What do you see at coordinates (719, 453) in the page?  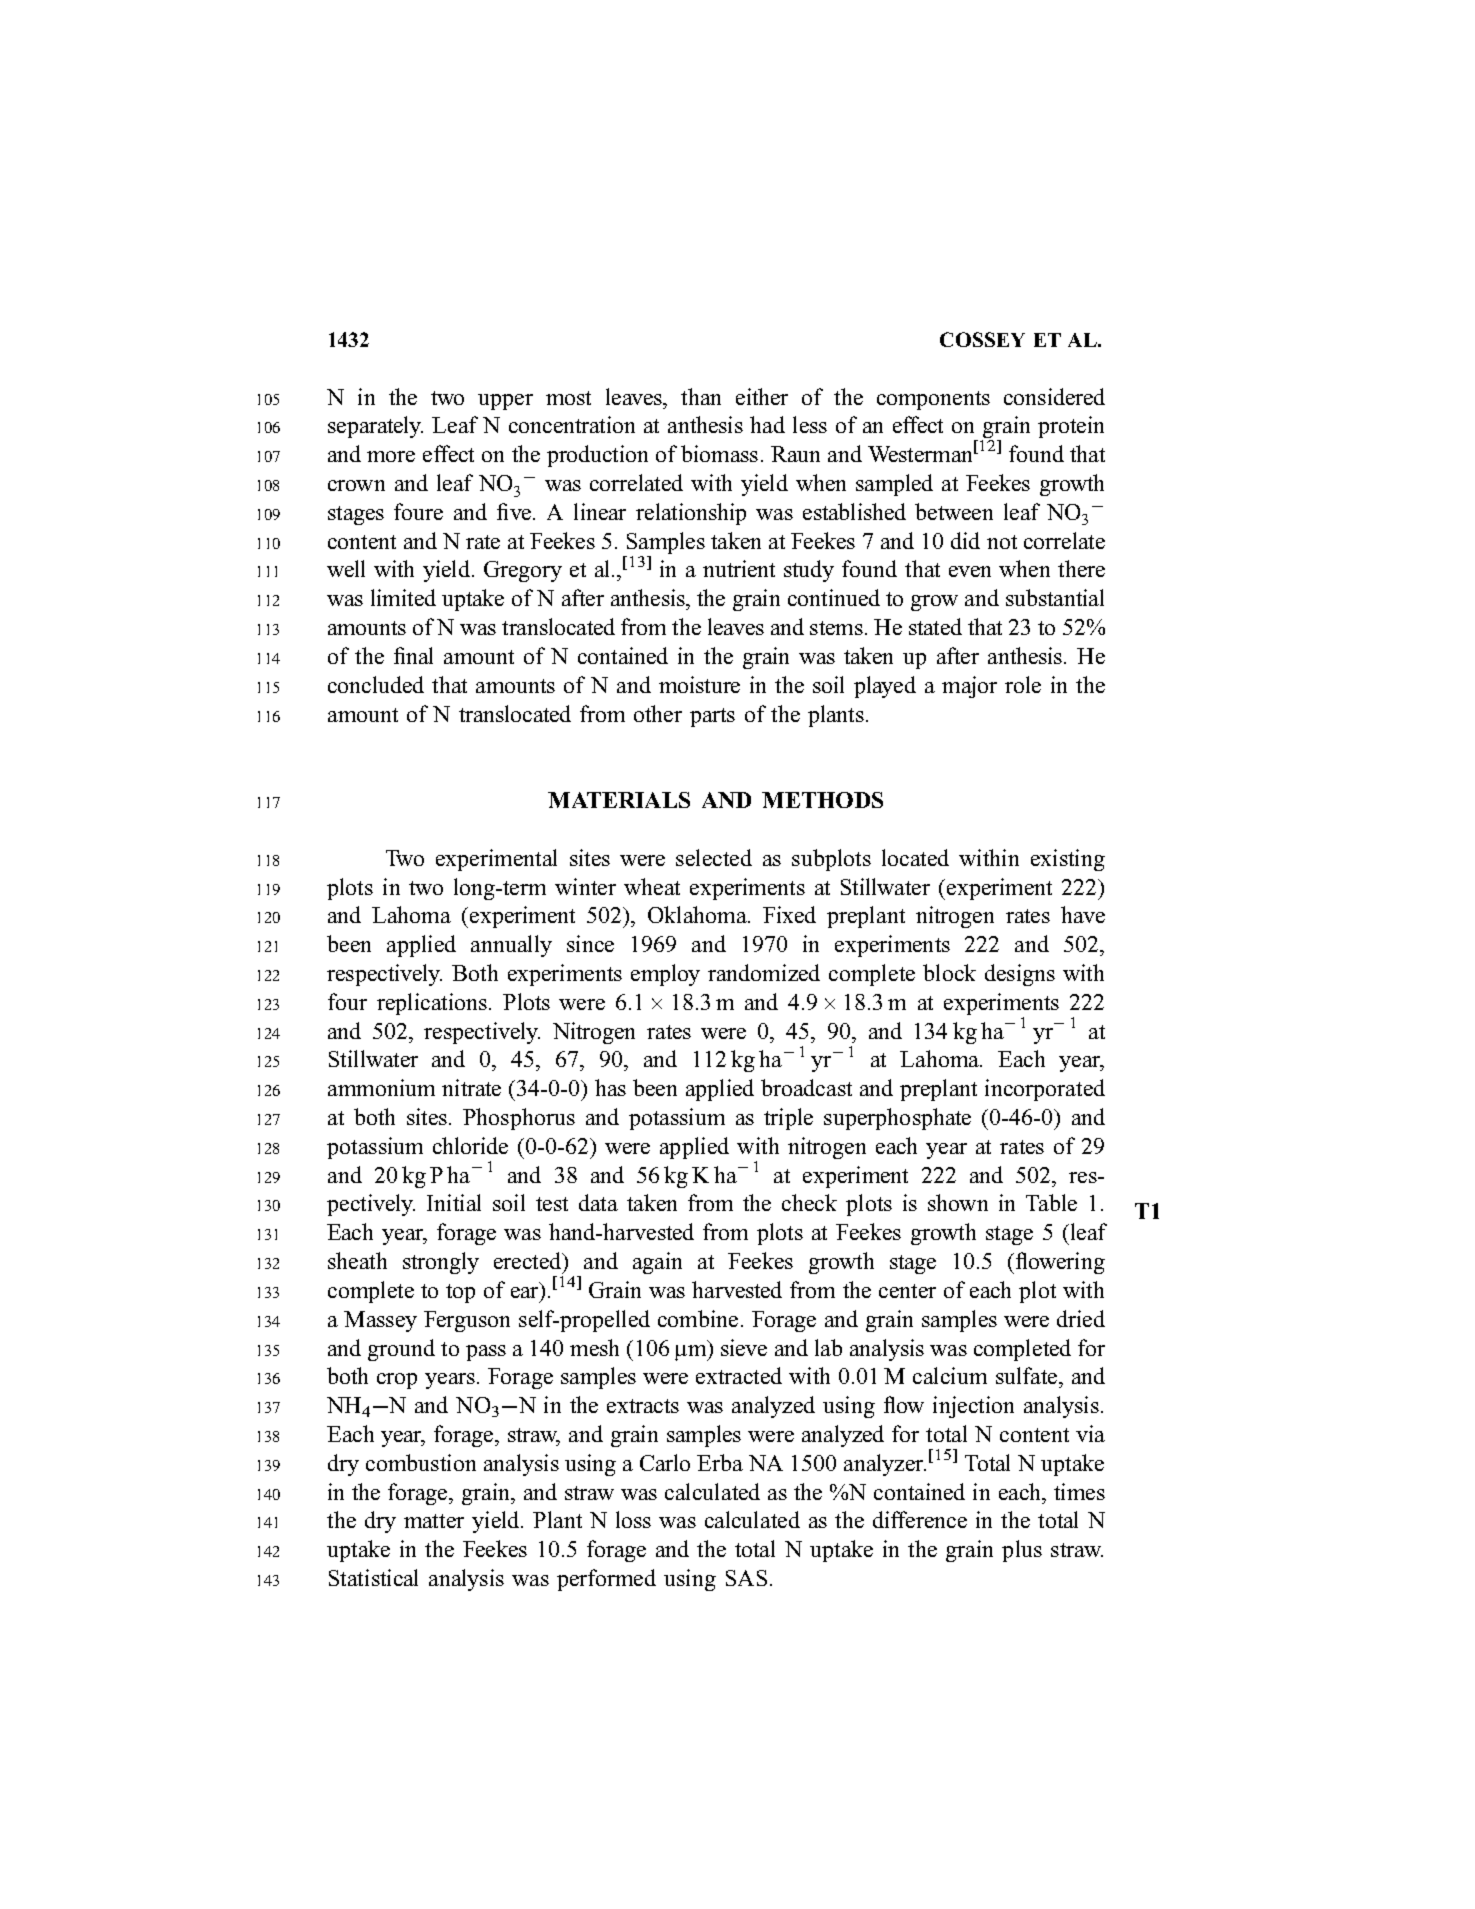 I see `biomass` at bounding box center [719, 453].
